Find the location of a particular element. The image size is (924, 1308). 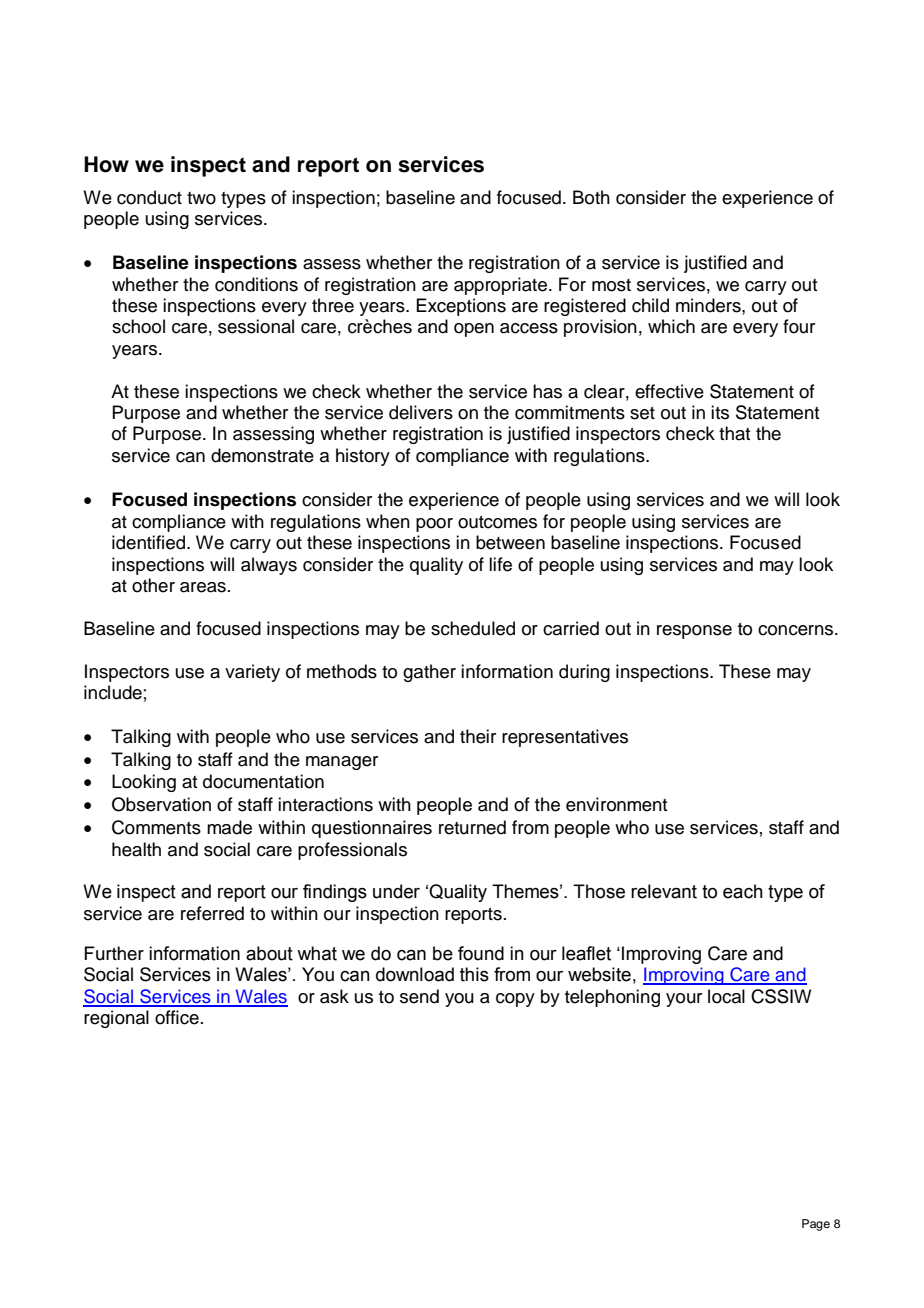

referred is located at coordinates (212, 913).
